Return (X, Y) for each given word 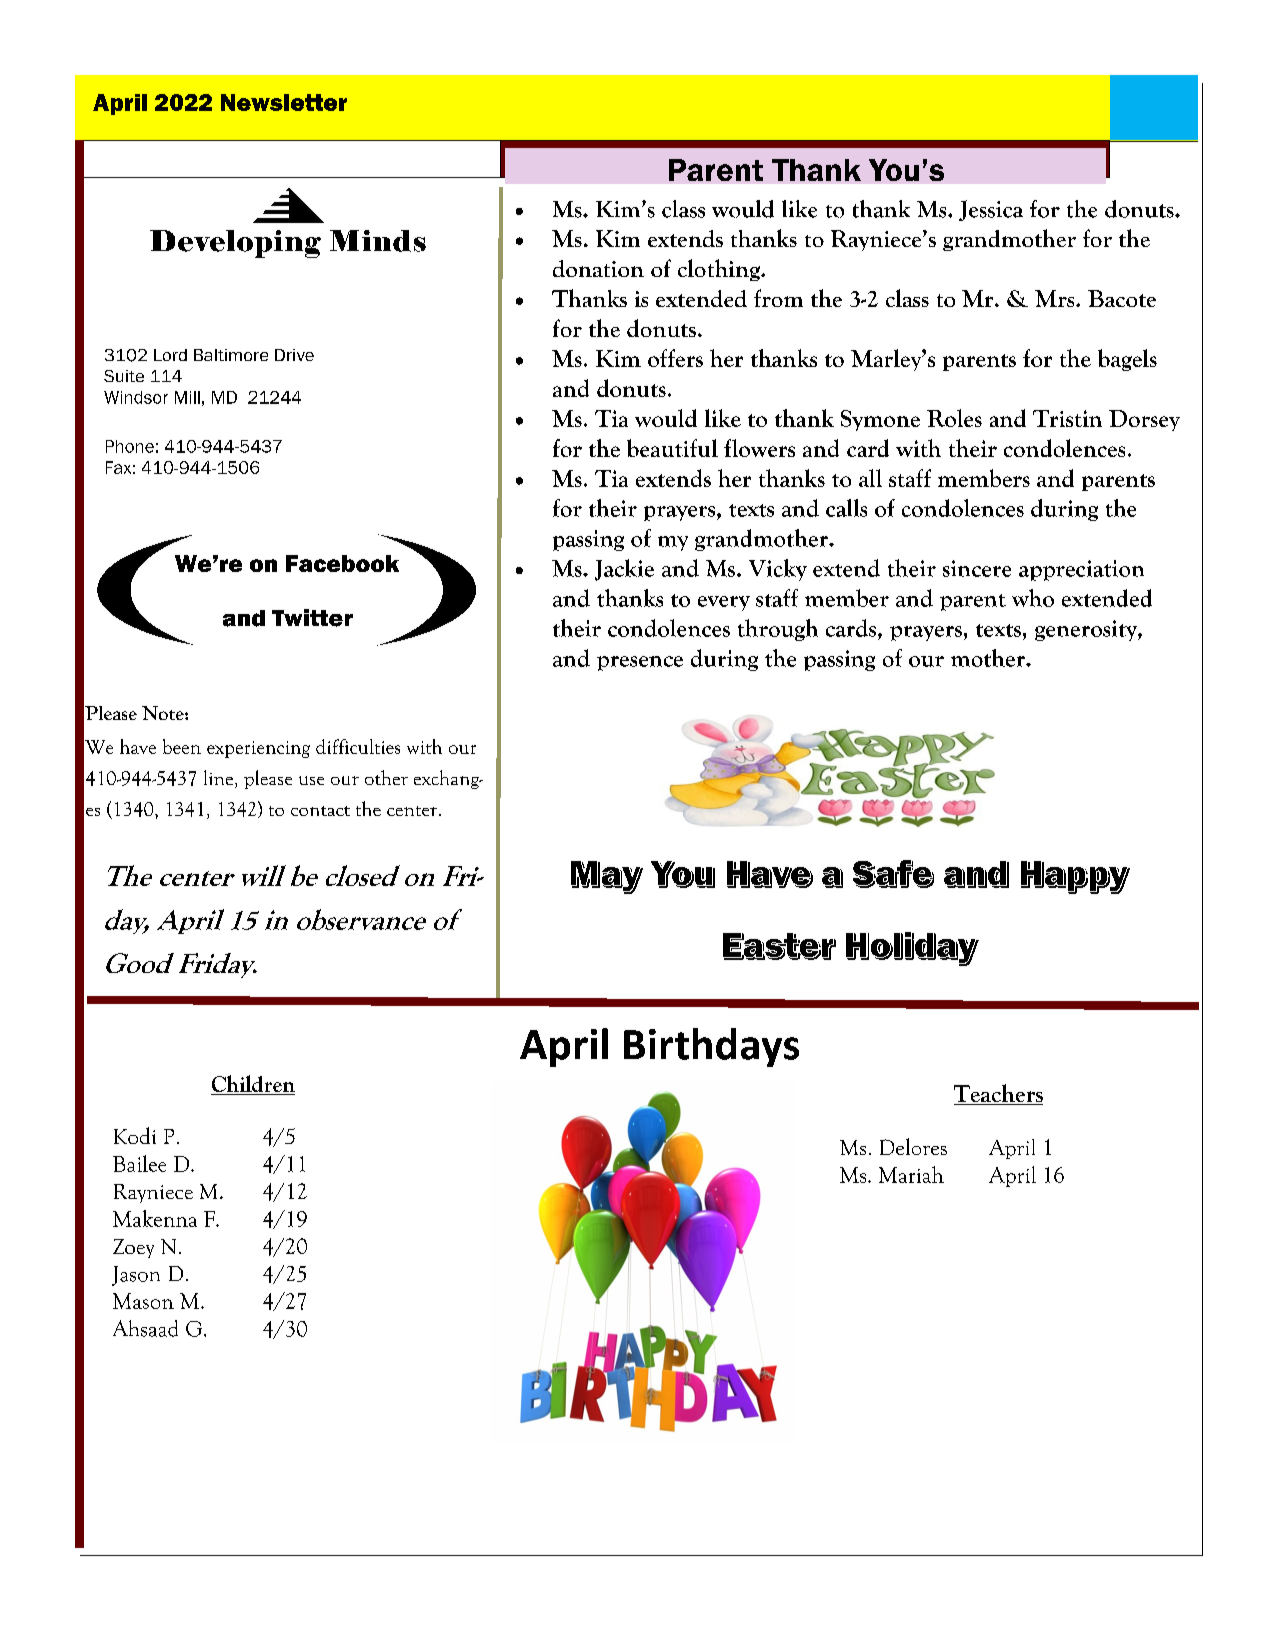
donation (598, 268)
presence (640, 663)
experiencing (258, 749)
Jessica (991, 210)
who (1033, 598)
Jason (136, 1276)
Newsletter (284, 102)
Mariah (911, 1174)
